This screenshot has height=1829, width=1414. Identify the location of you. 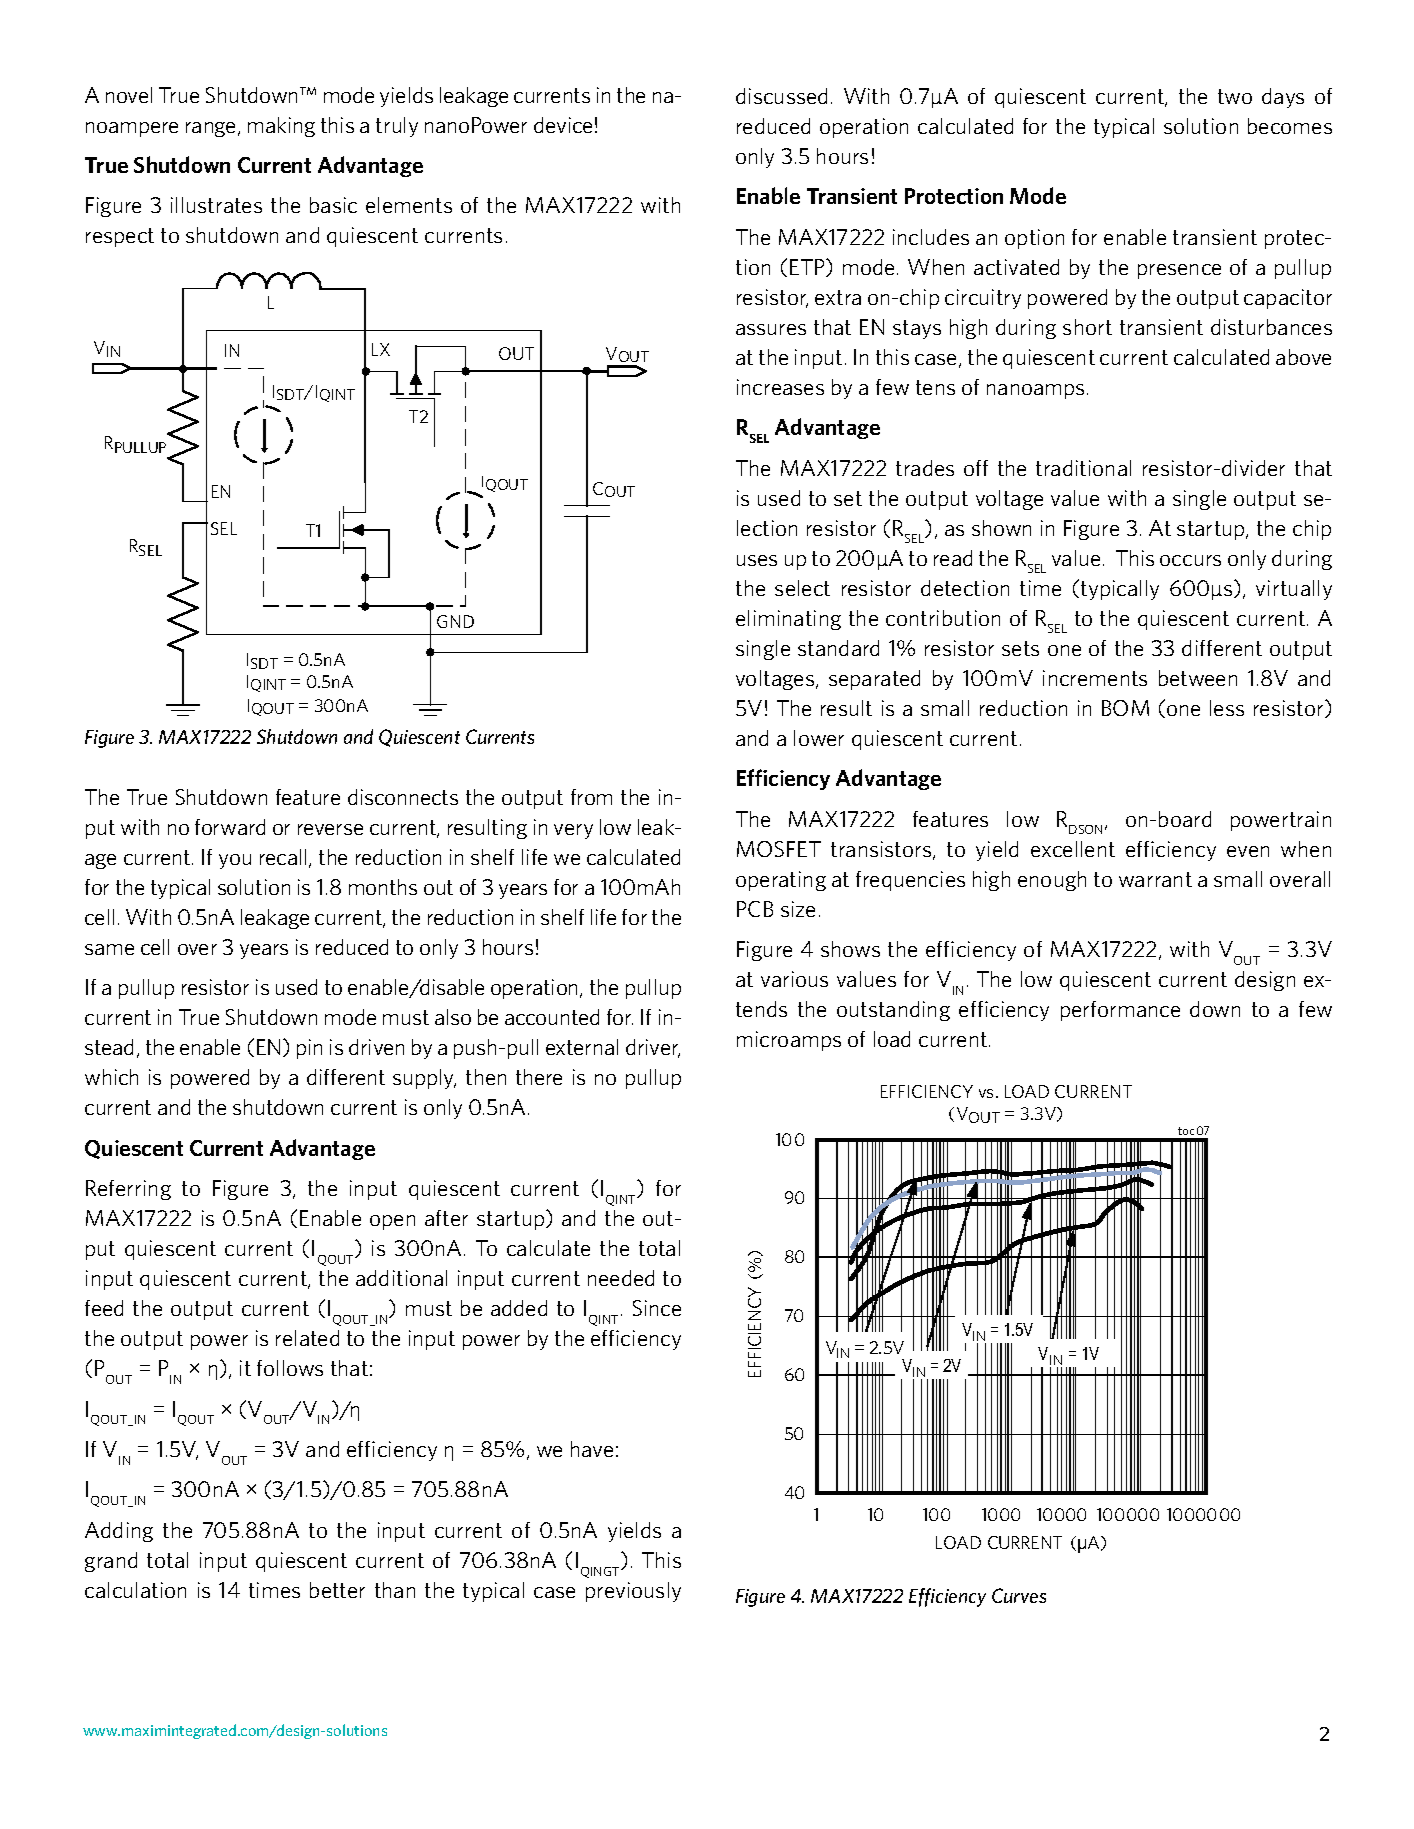
(235, 861).
